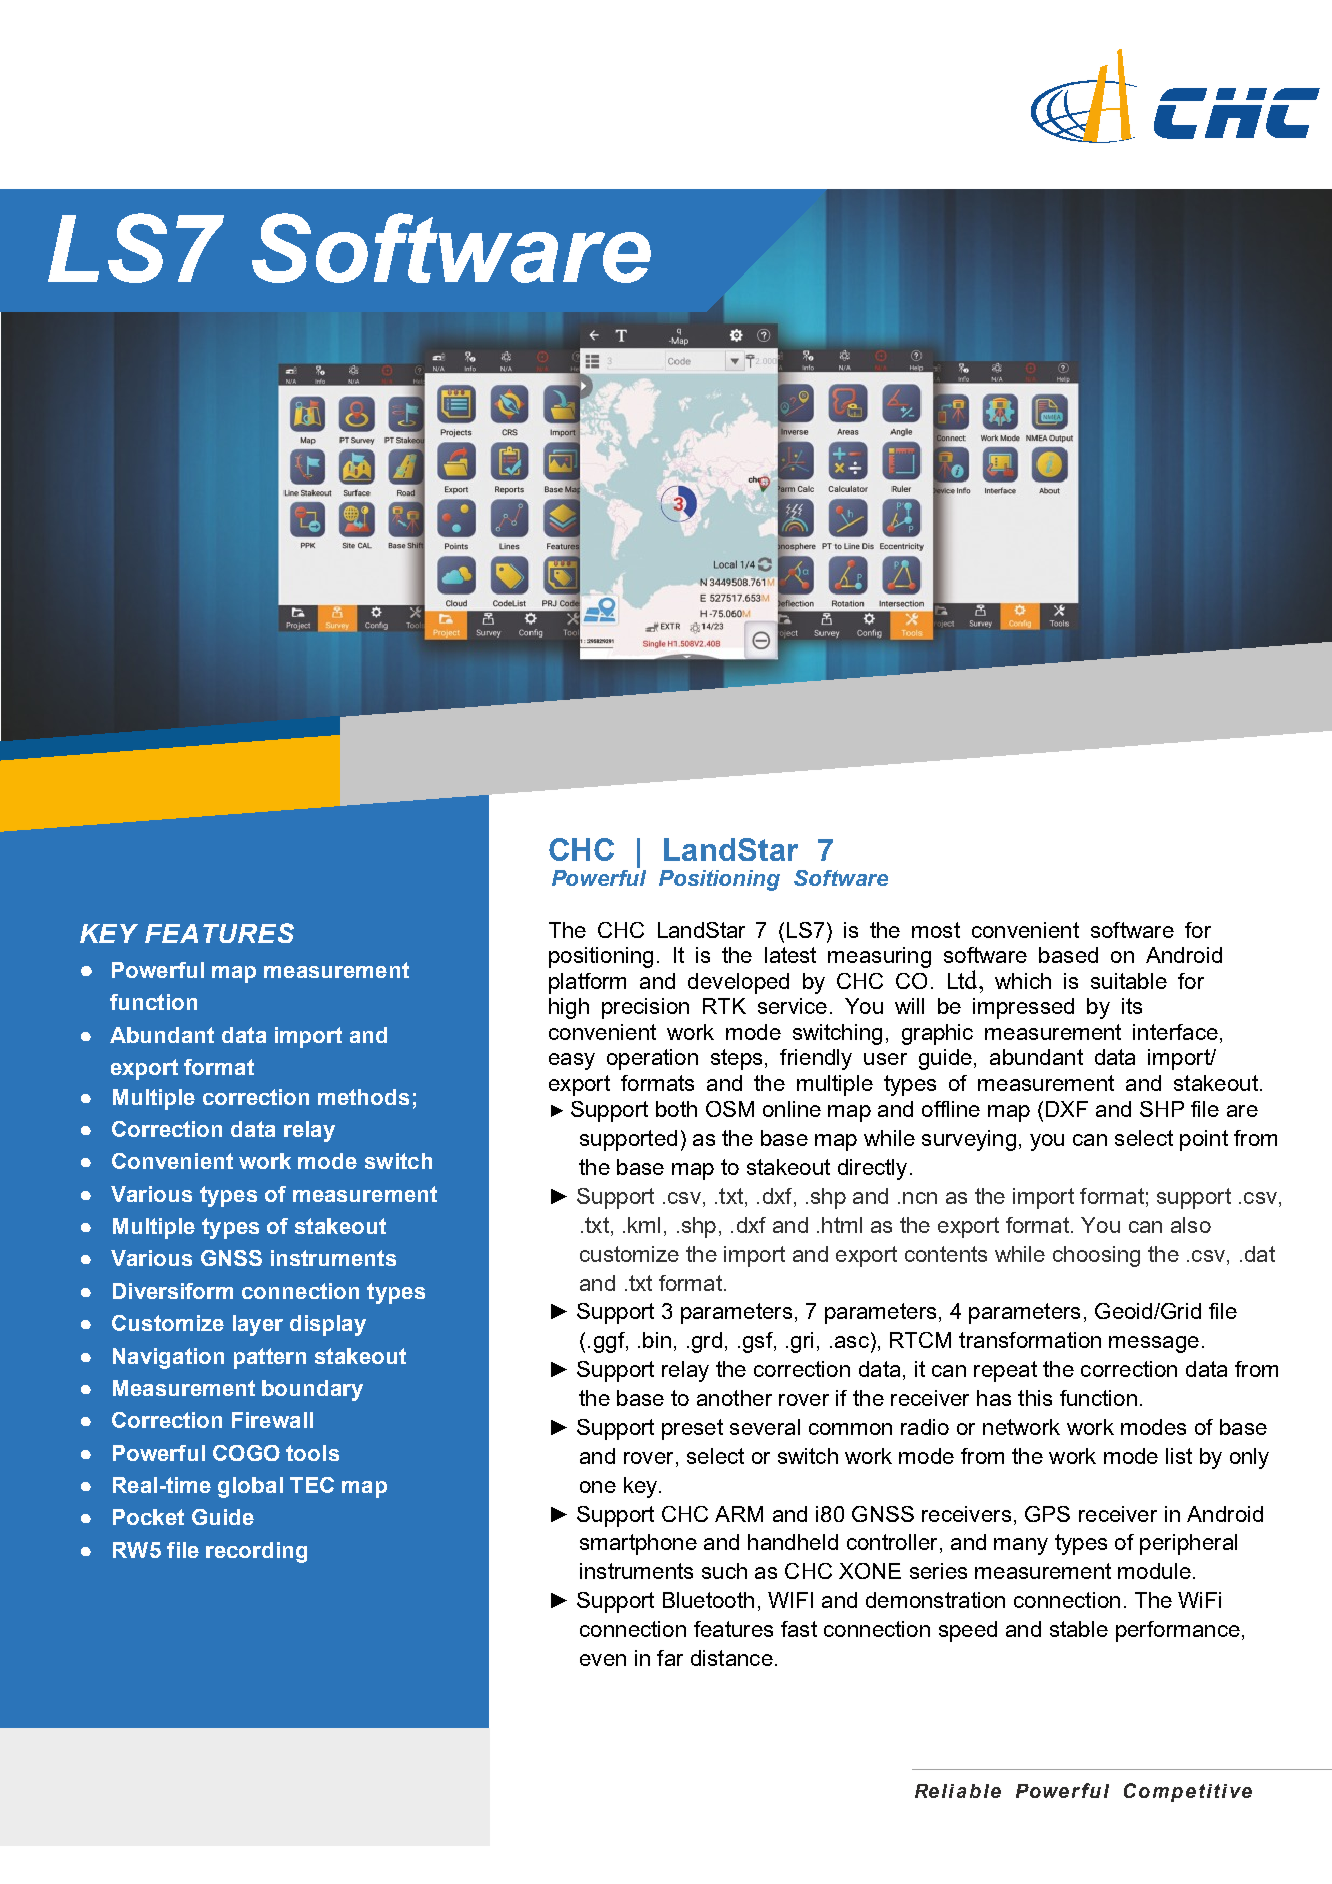 Image resolution: width=1332 pixels, height=1884 pixels. I want to click on recording, so click(256, 1552).
